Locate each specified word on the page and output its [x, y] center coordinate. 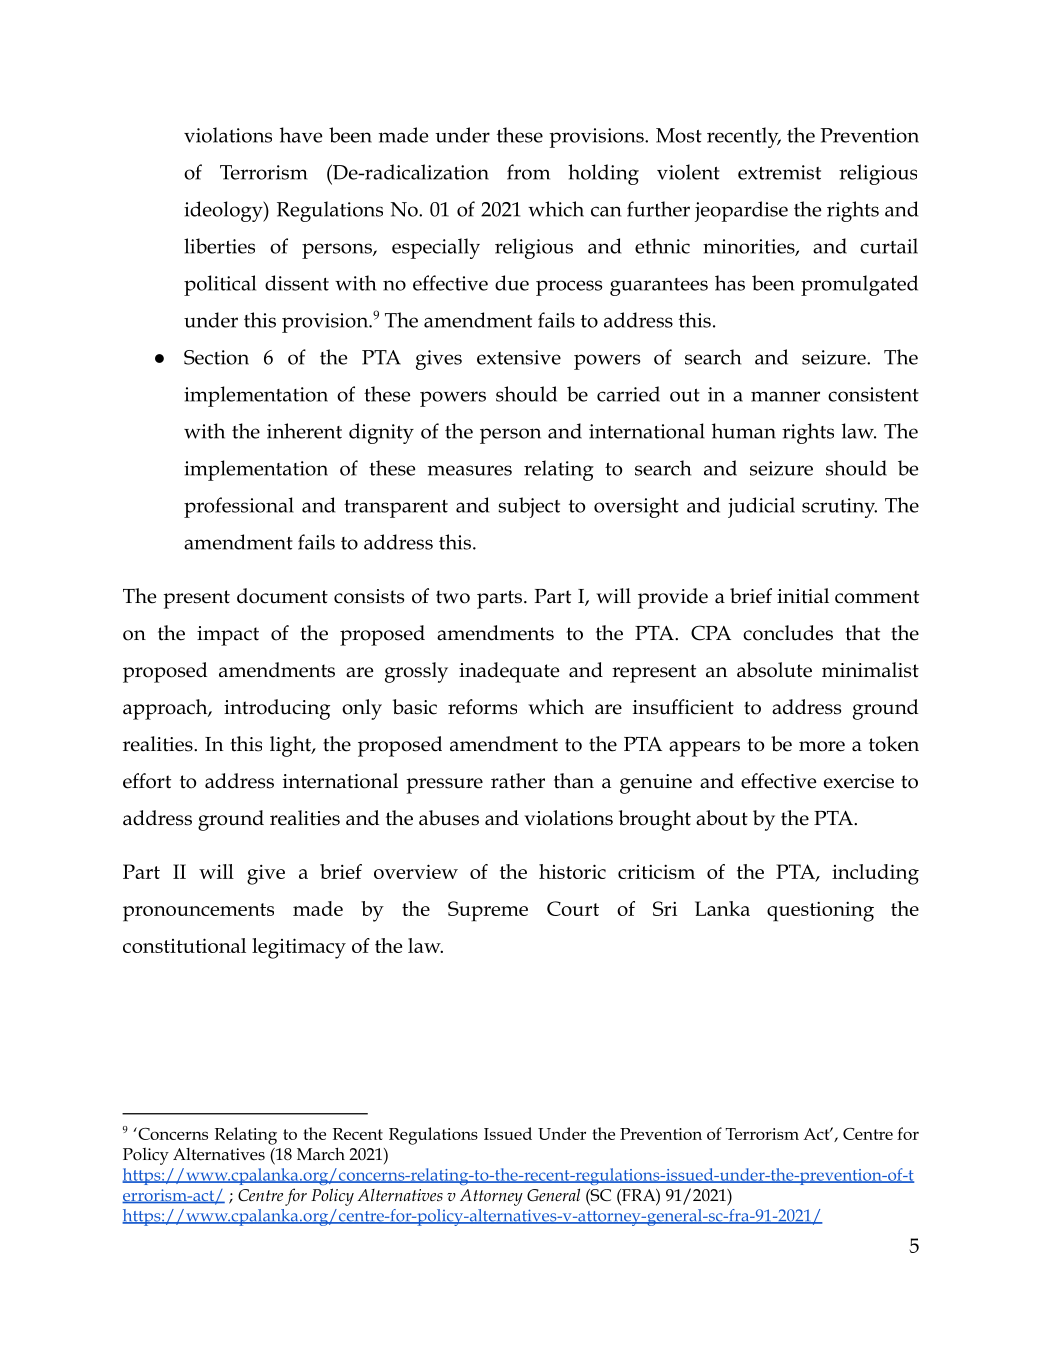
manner [785, 396]
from [528, 172]
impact [228, 636]
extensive [519, 357]
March [321, 1153]
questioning [820, 911]
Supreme [488, 911]
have [301, 135]
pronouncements [198, 912]
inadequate [509, 672]
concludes [788, 633]
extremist [779, 172]
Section [216, 357]
